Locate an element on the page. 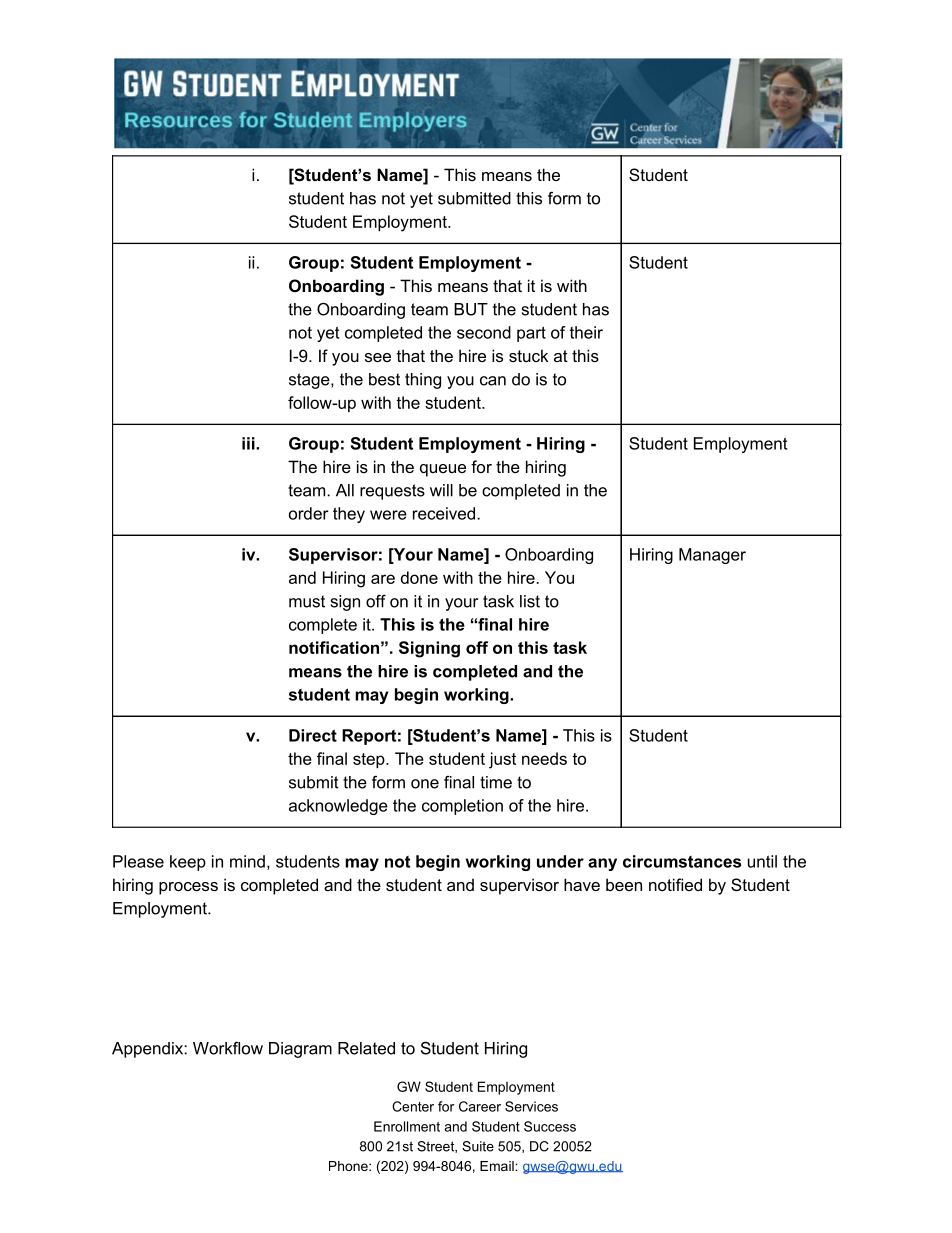 Image resolution: width=952 pixels, height=1233 pixels. their is located at coordinates (586, 332).
